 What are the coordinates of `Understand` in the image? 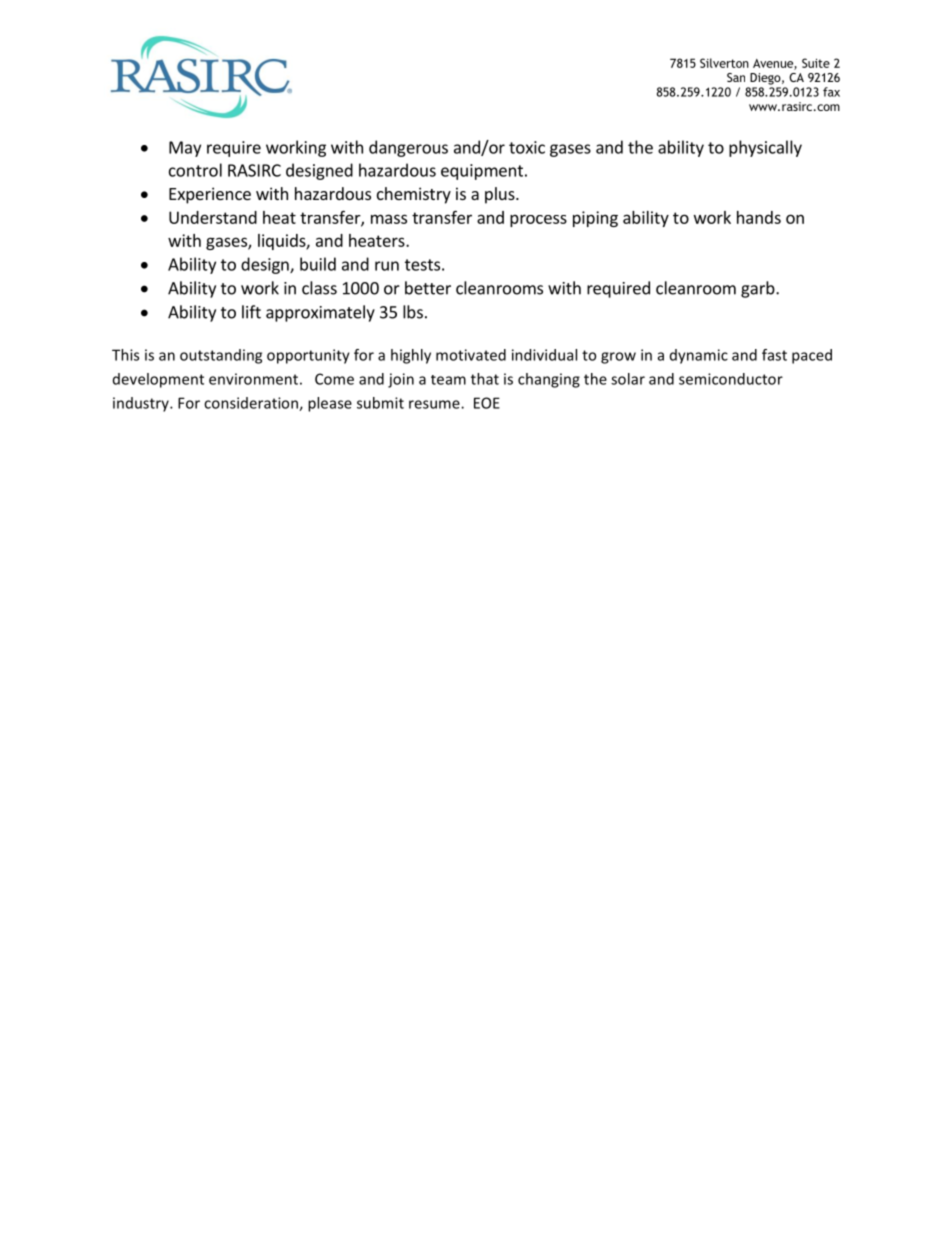 It's located at (213, 217).
